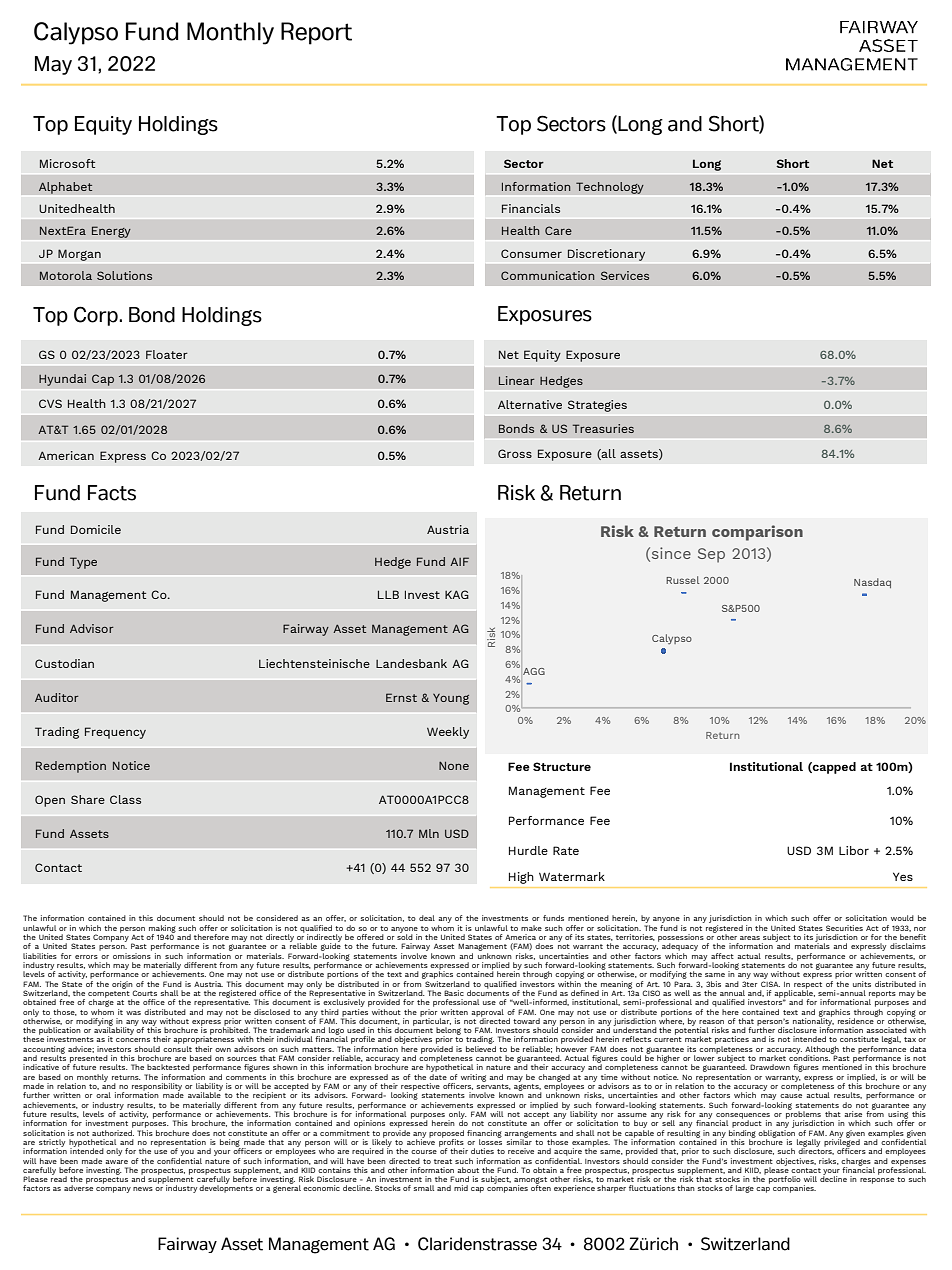 The height and width of the screenshot is (1270, 952). I want to click on Hurdle, so click(528, 850).
